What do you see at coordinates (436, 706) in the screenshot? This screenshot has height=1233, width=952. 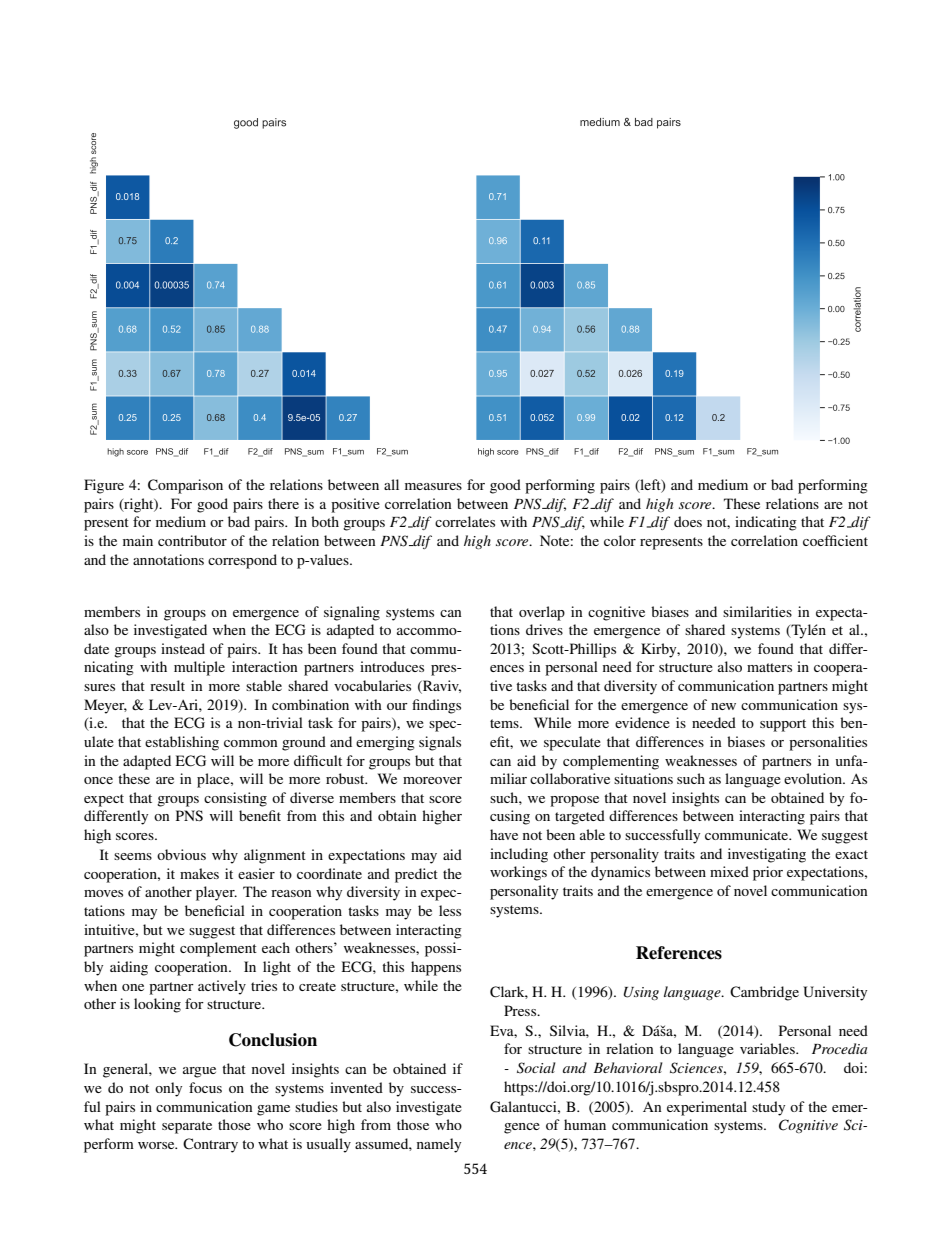 I see `findings` at bounding box center [436, 706].
